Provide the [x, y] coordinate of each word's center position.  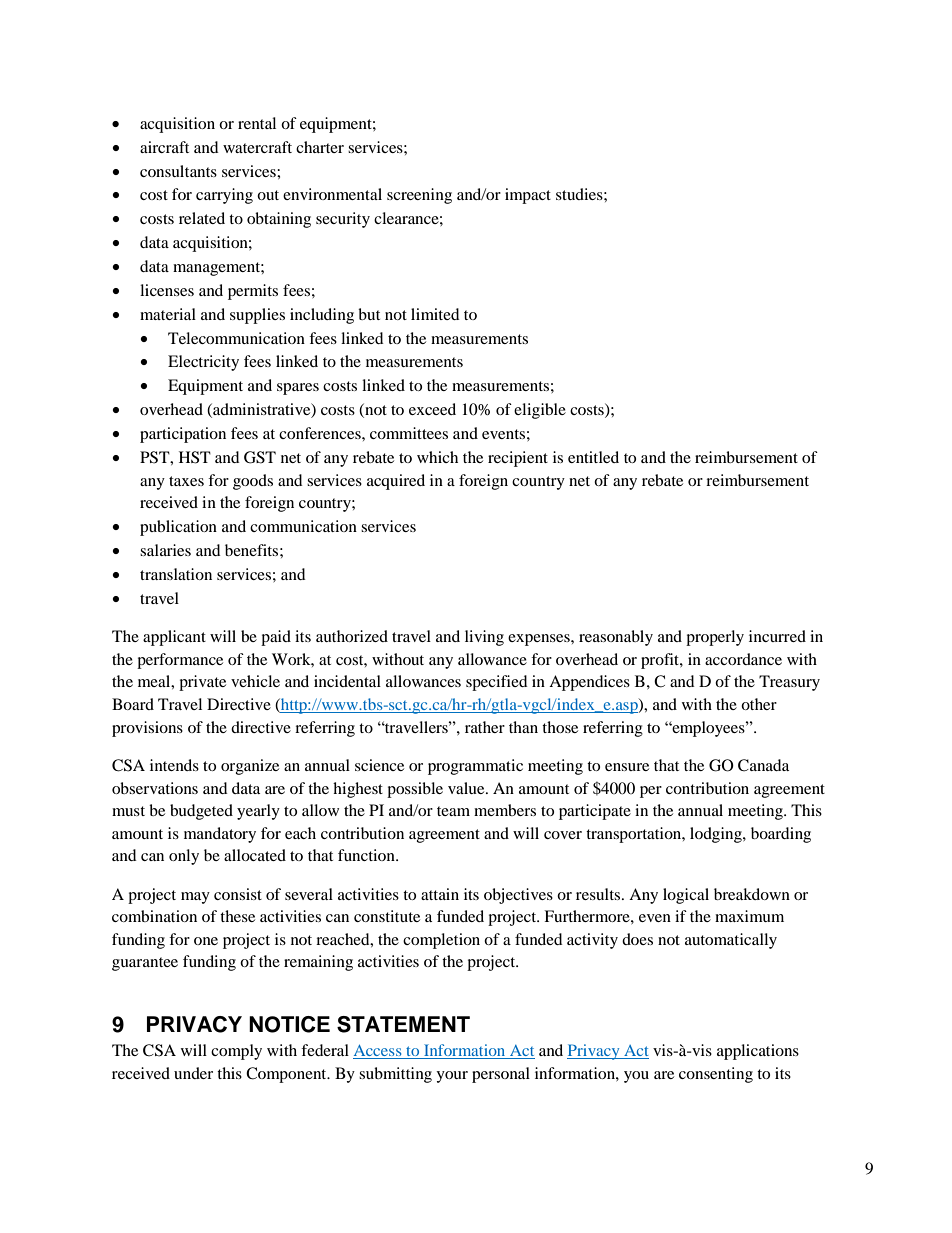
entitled [593, 457]
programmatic [475, 767]
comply [236, 1052]
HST [195, 457]
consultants [178, 171]
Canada [763, 765]
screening [419, 196]
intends [174, 765]
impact [528, 196]
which [437, 457]
